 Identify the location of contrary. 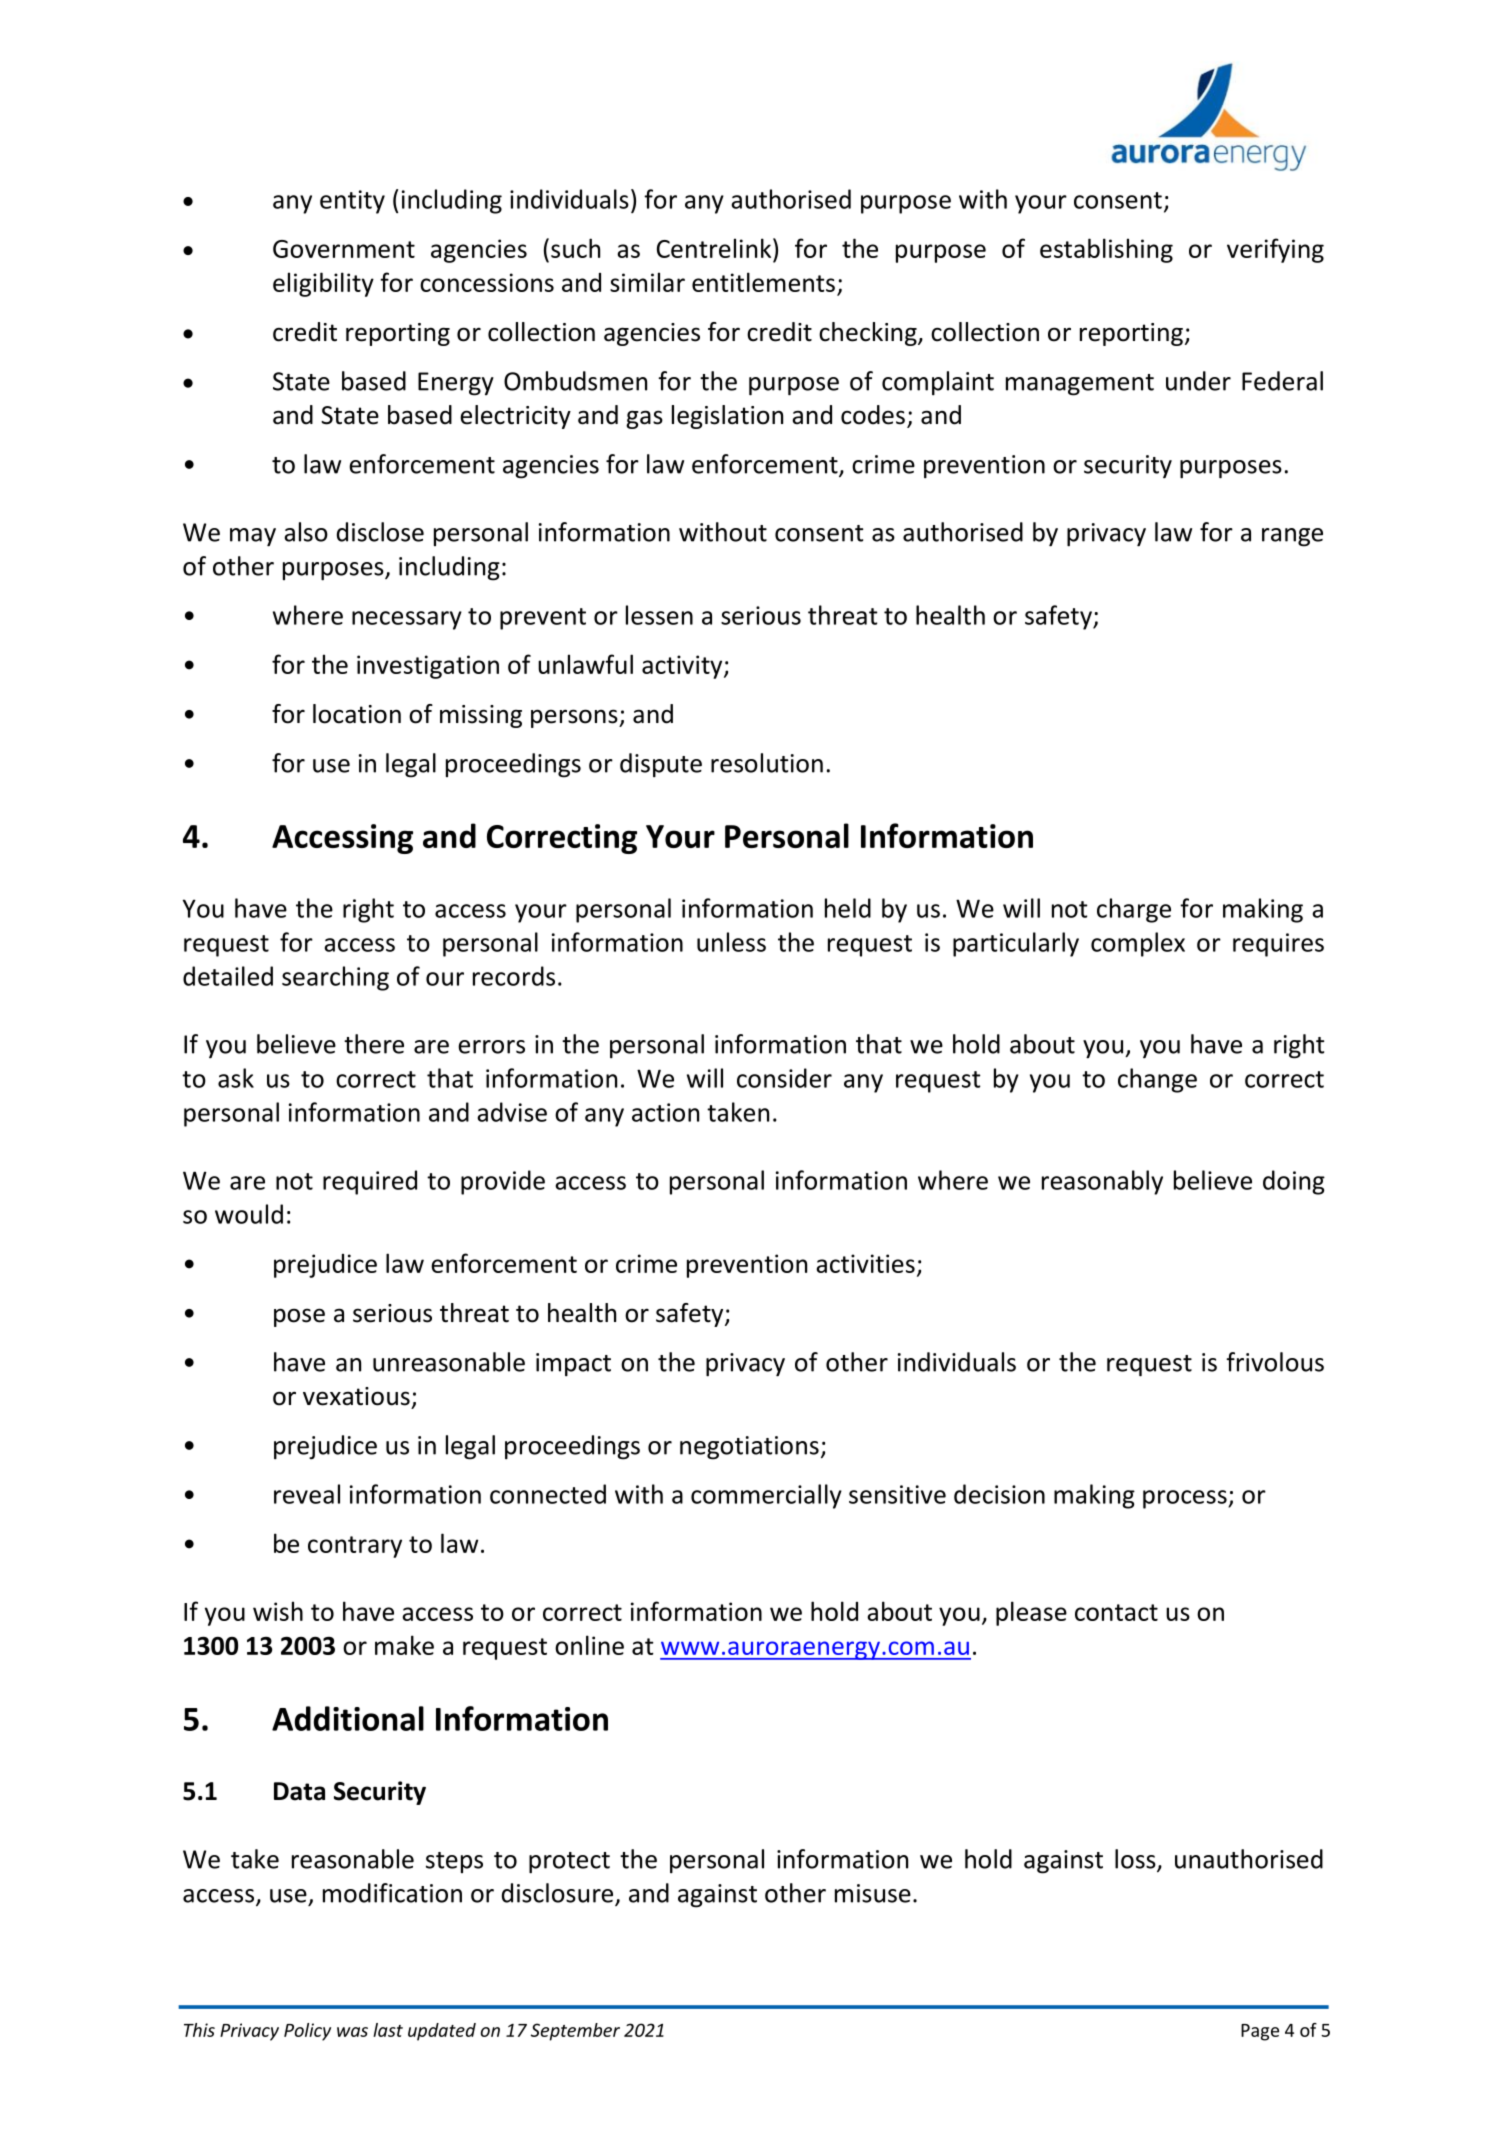
(355, 1547).
